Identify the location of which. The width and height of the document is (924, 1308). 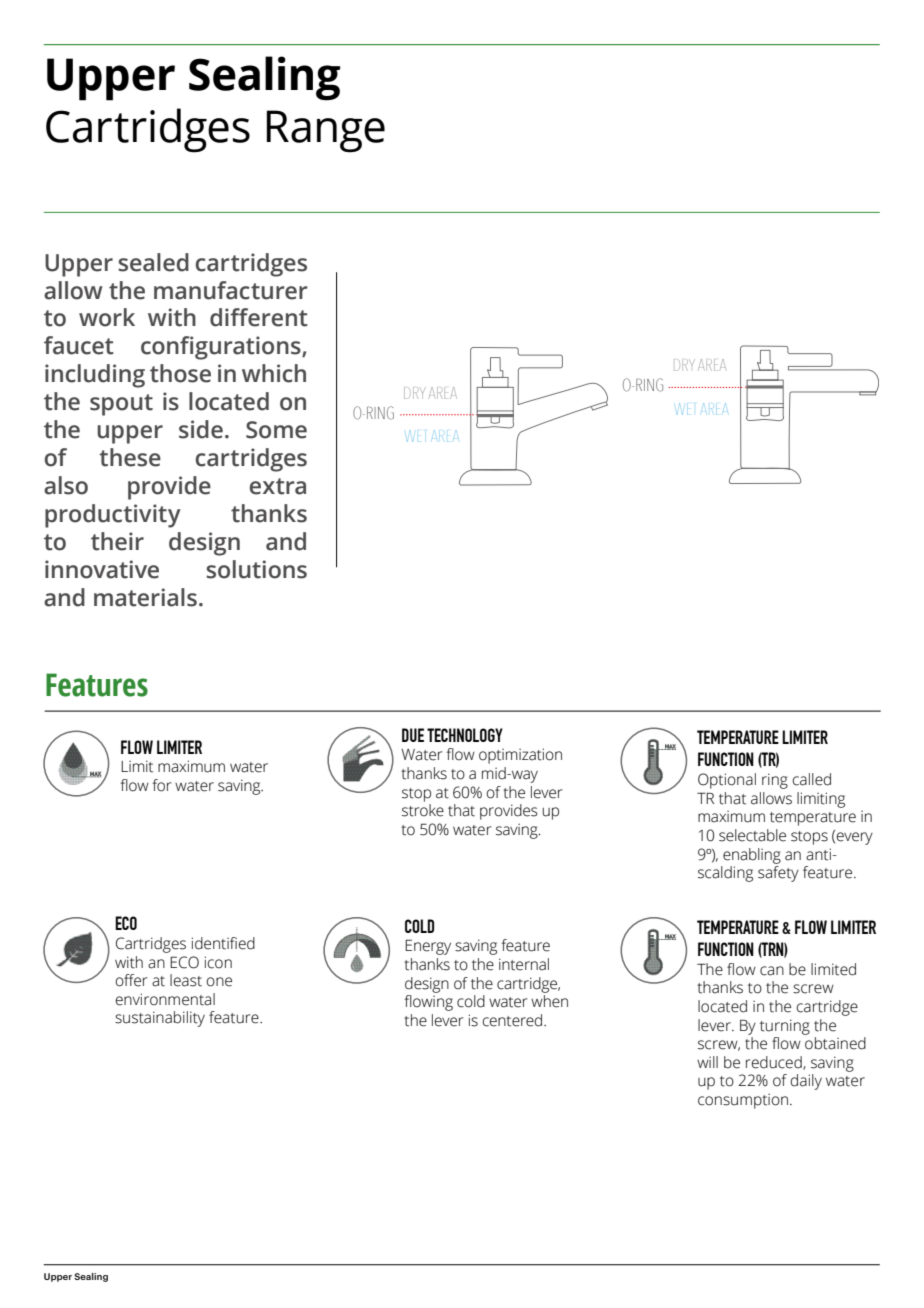
(274, 373).
